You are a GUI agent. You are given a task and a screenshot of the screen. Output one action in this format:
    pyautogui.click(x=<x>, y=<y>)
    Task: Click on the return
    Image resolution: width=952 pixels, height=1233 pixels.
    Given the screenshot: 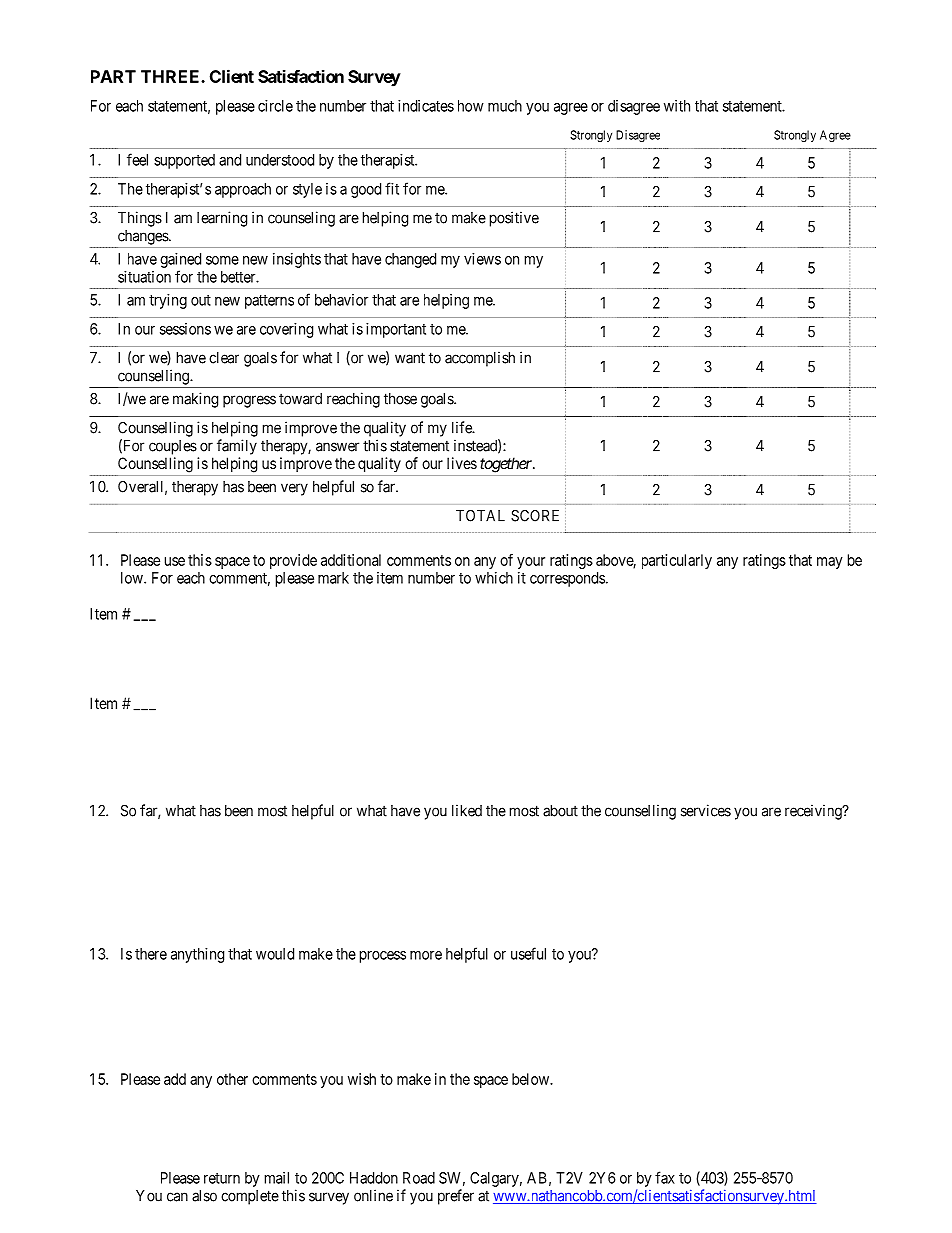 What is the action you would take?
    pyautogui.click(x=222, y=1178)
